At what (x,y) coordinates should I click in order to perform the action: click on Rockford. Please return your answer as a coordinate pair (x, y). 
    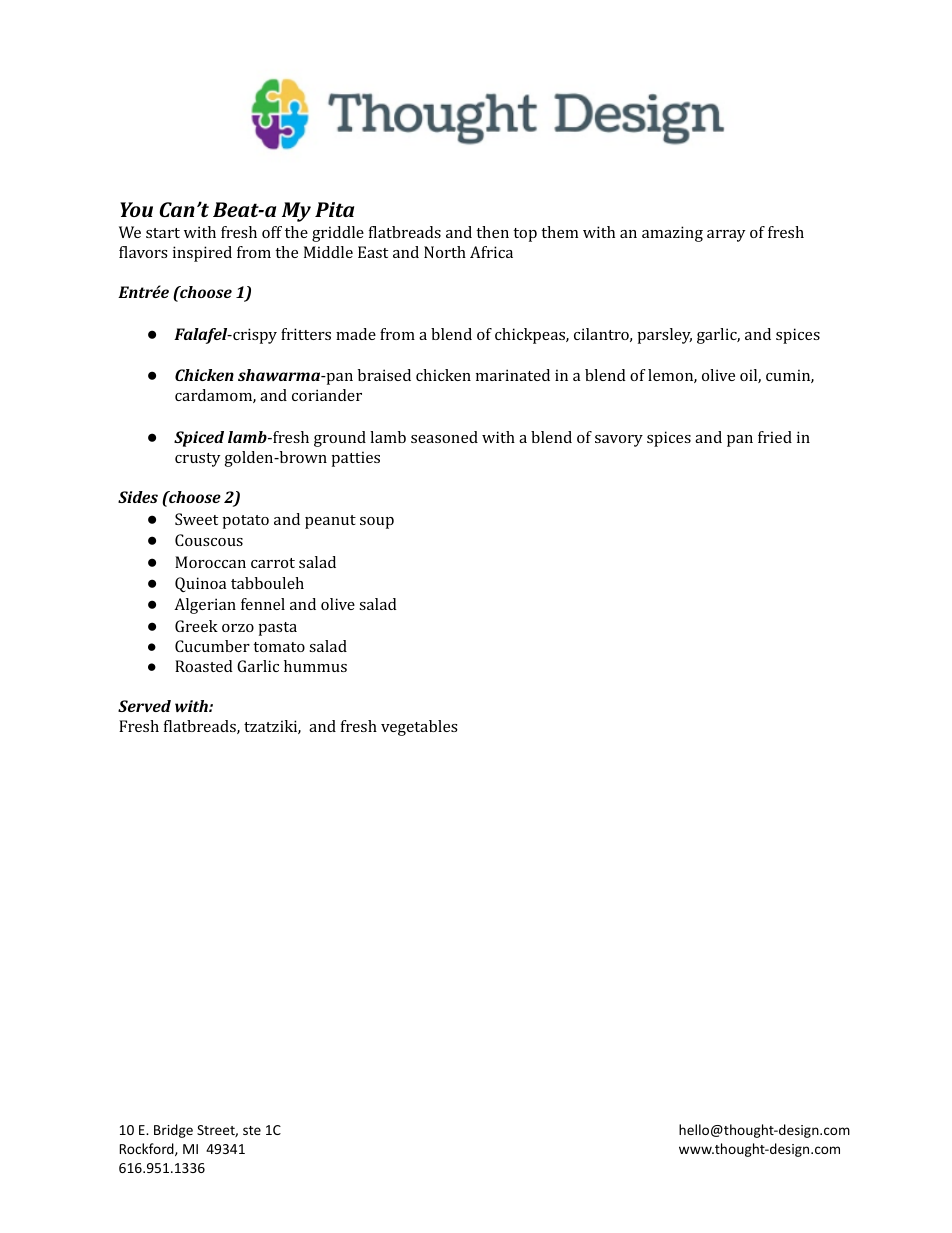
    Looking at the image, I should click on (148, 1149).
